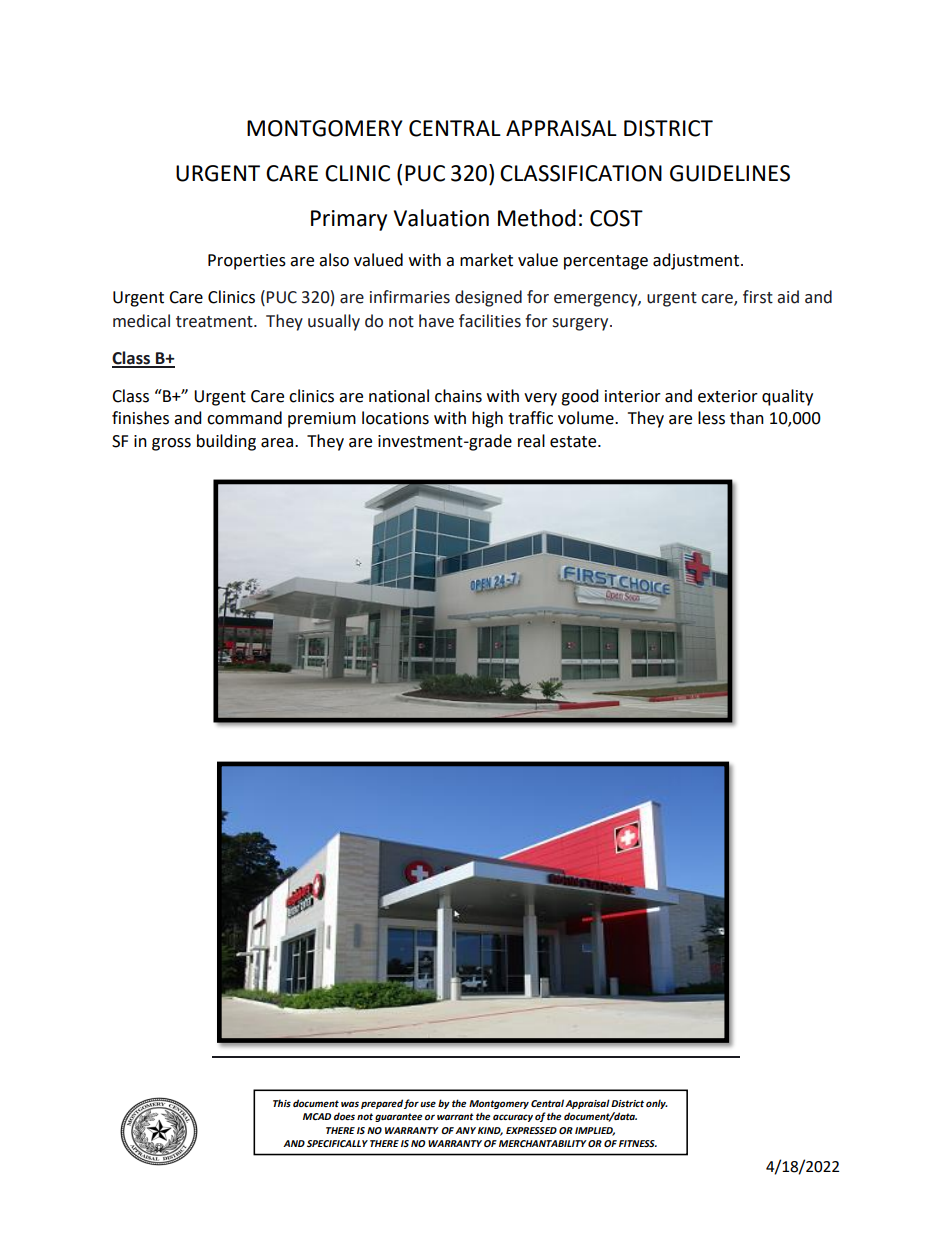 This screenshot has height=1233, width=952. Describe the element at coordinates (531, 441) in the screenshot. I see `real` at that location.
